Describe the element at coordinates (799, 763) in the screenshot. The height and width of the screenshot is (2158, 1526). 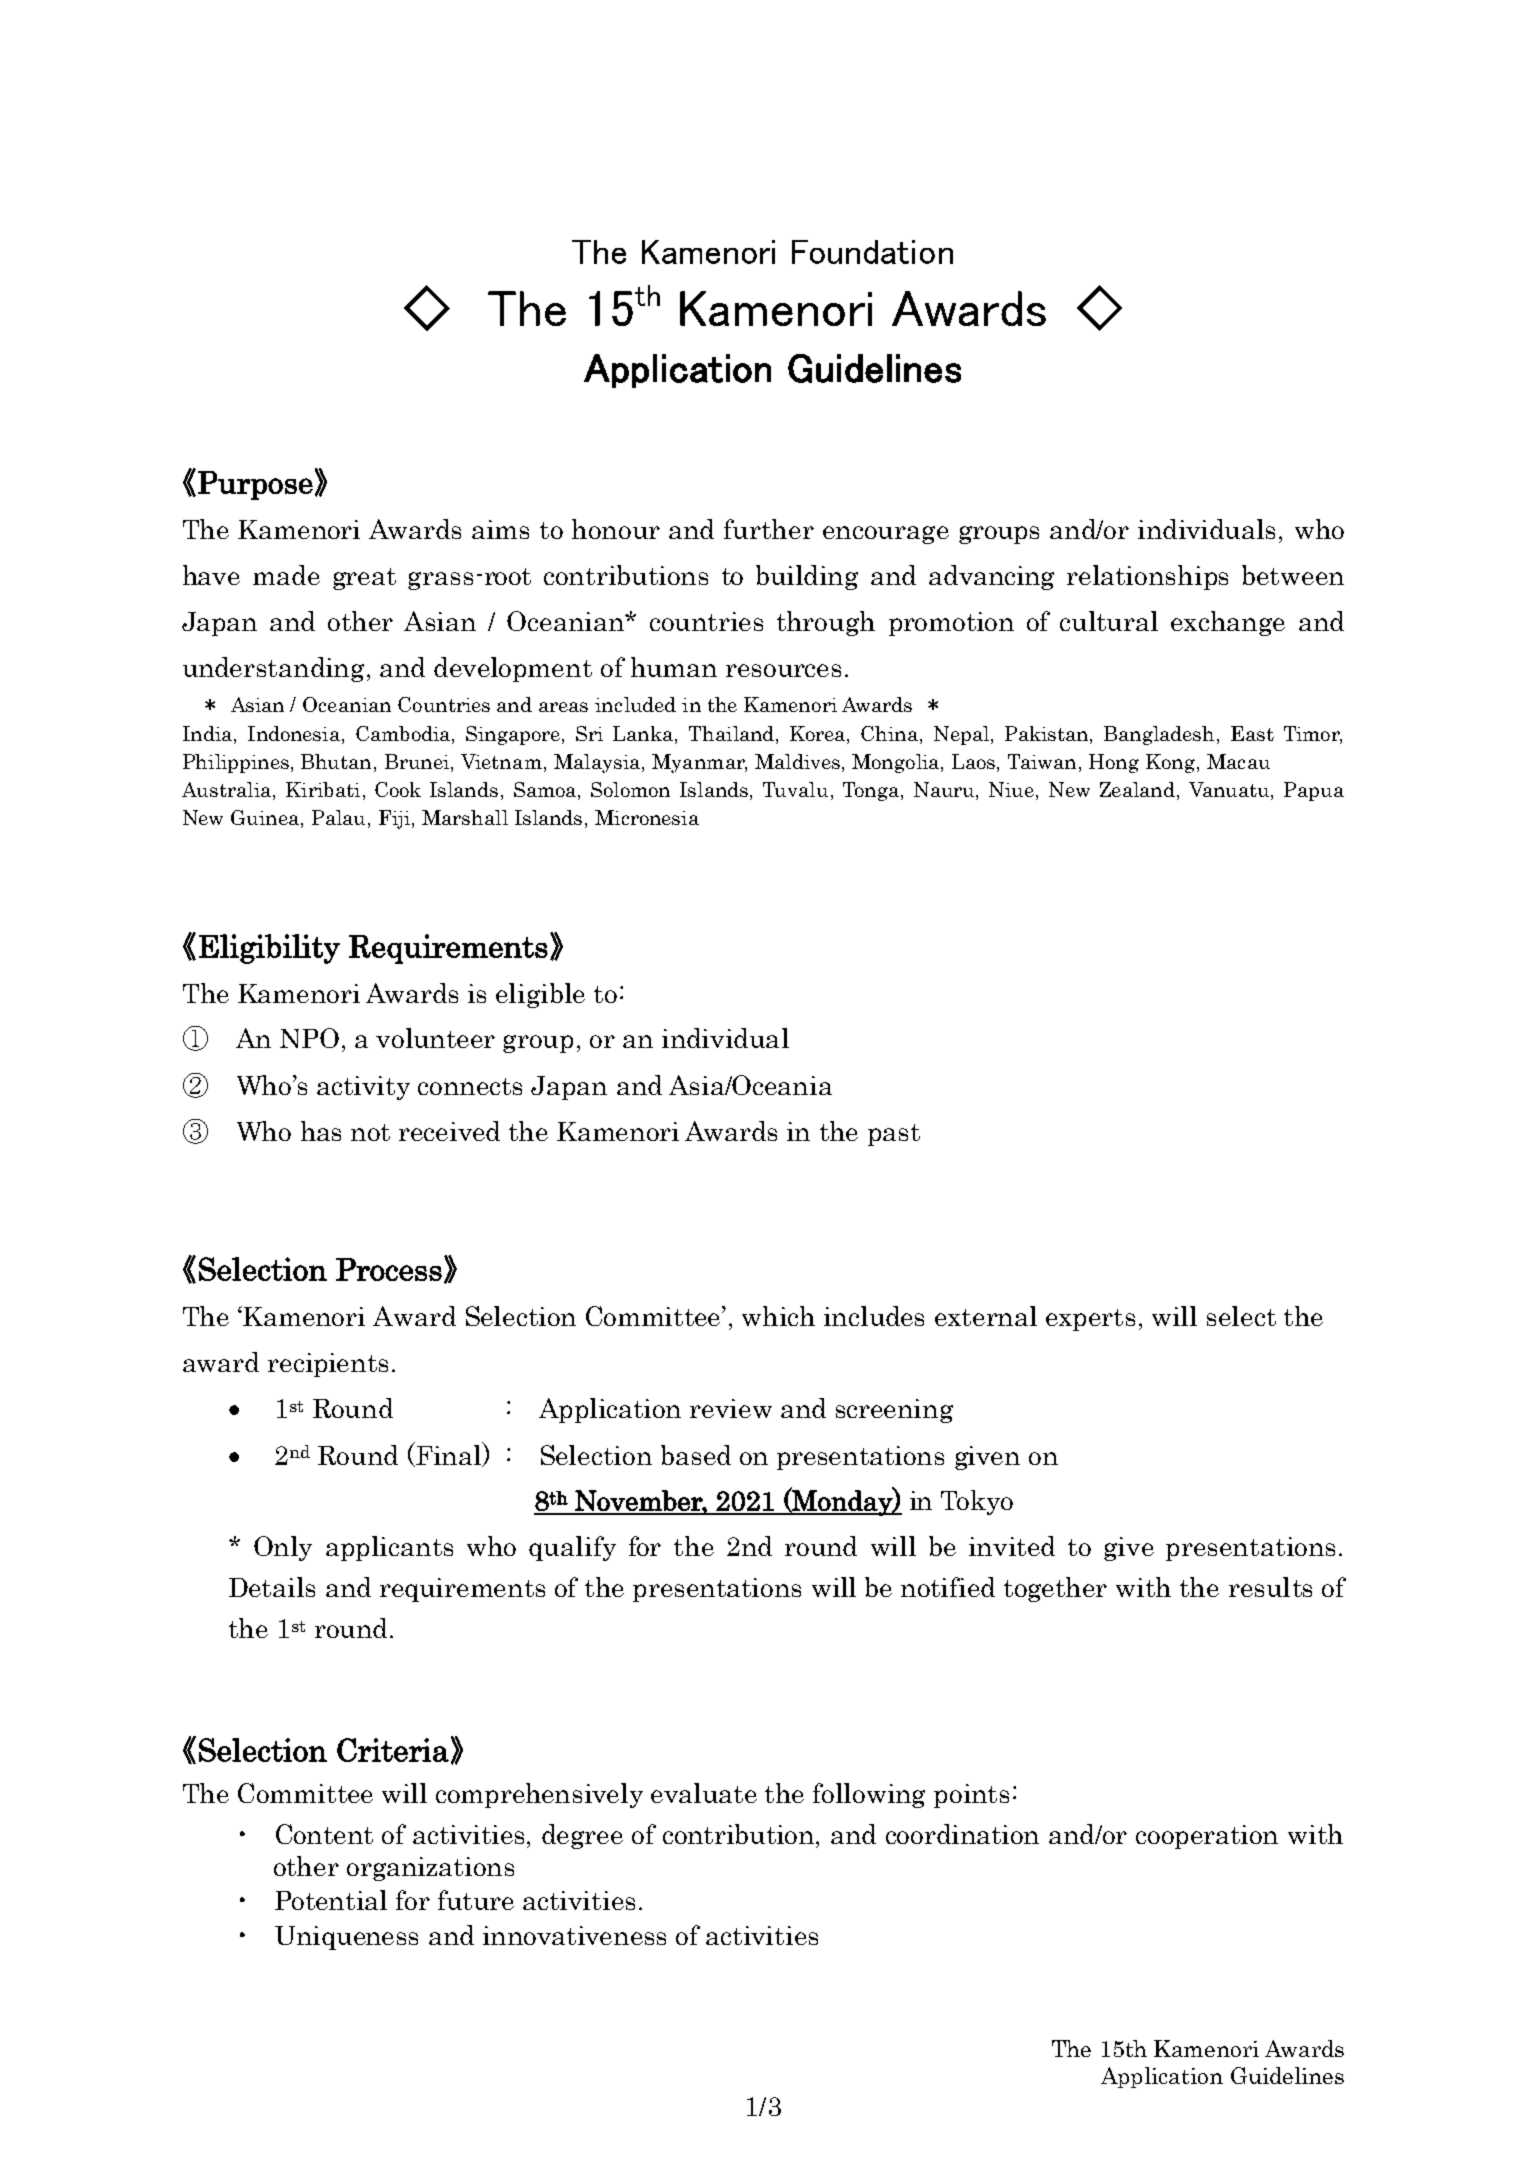
I see `Maldives` at that location.
